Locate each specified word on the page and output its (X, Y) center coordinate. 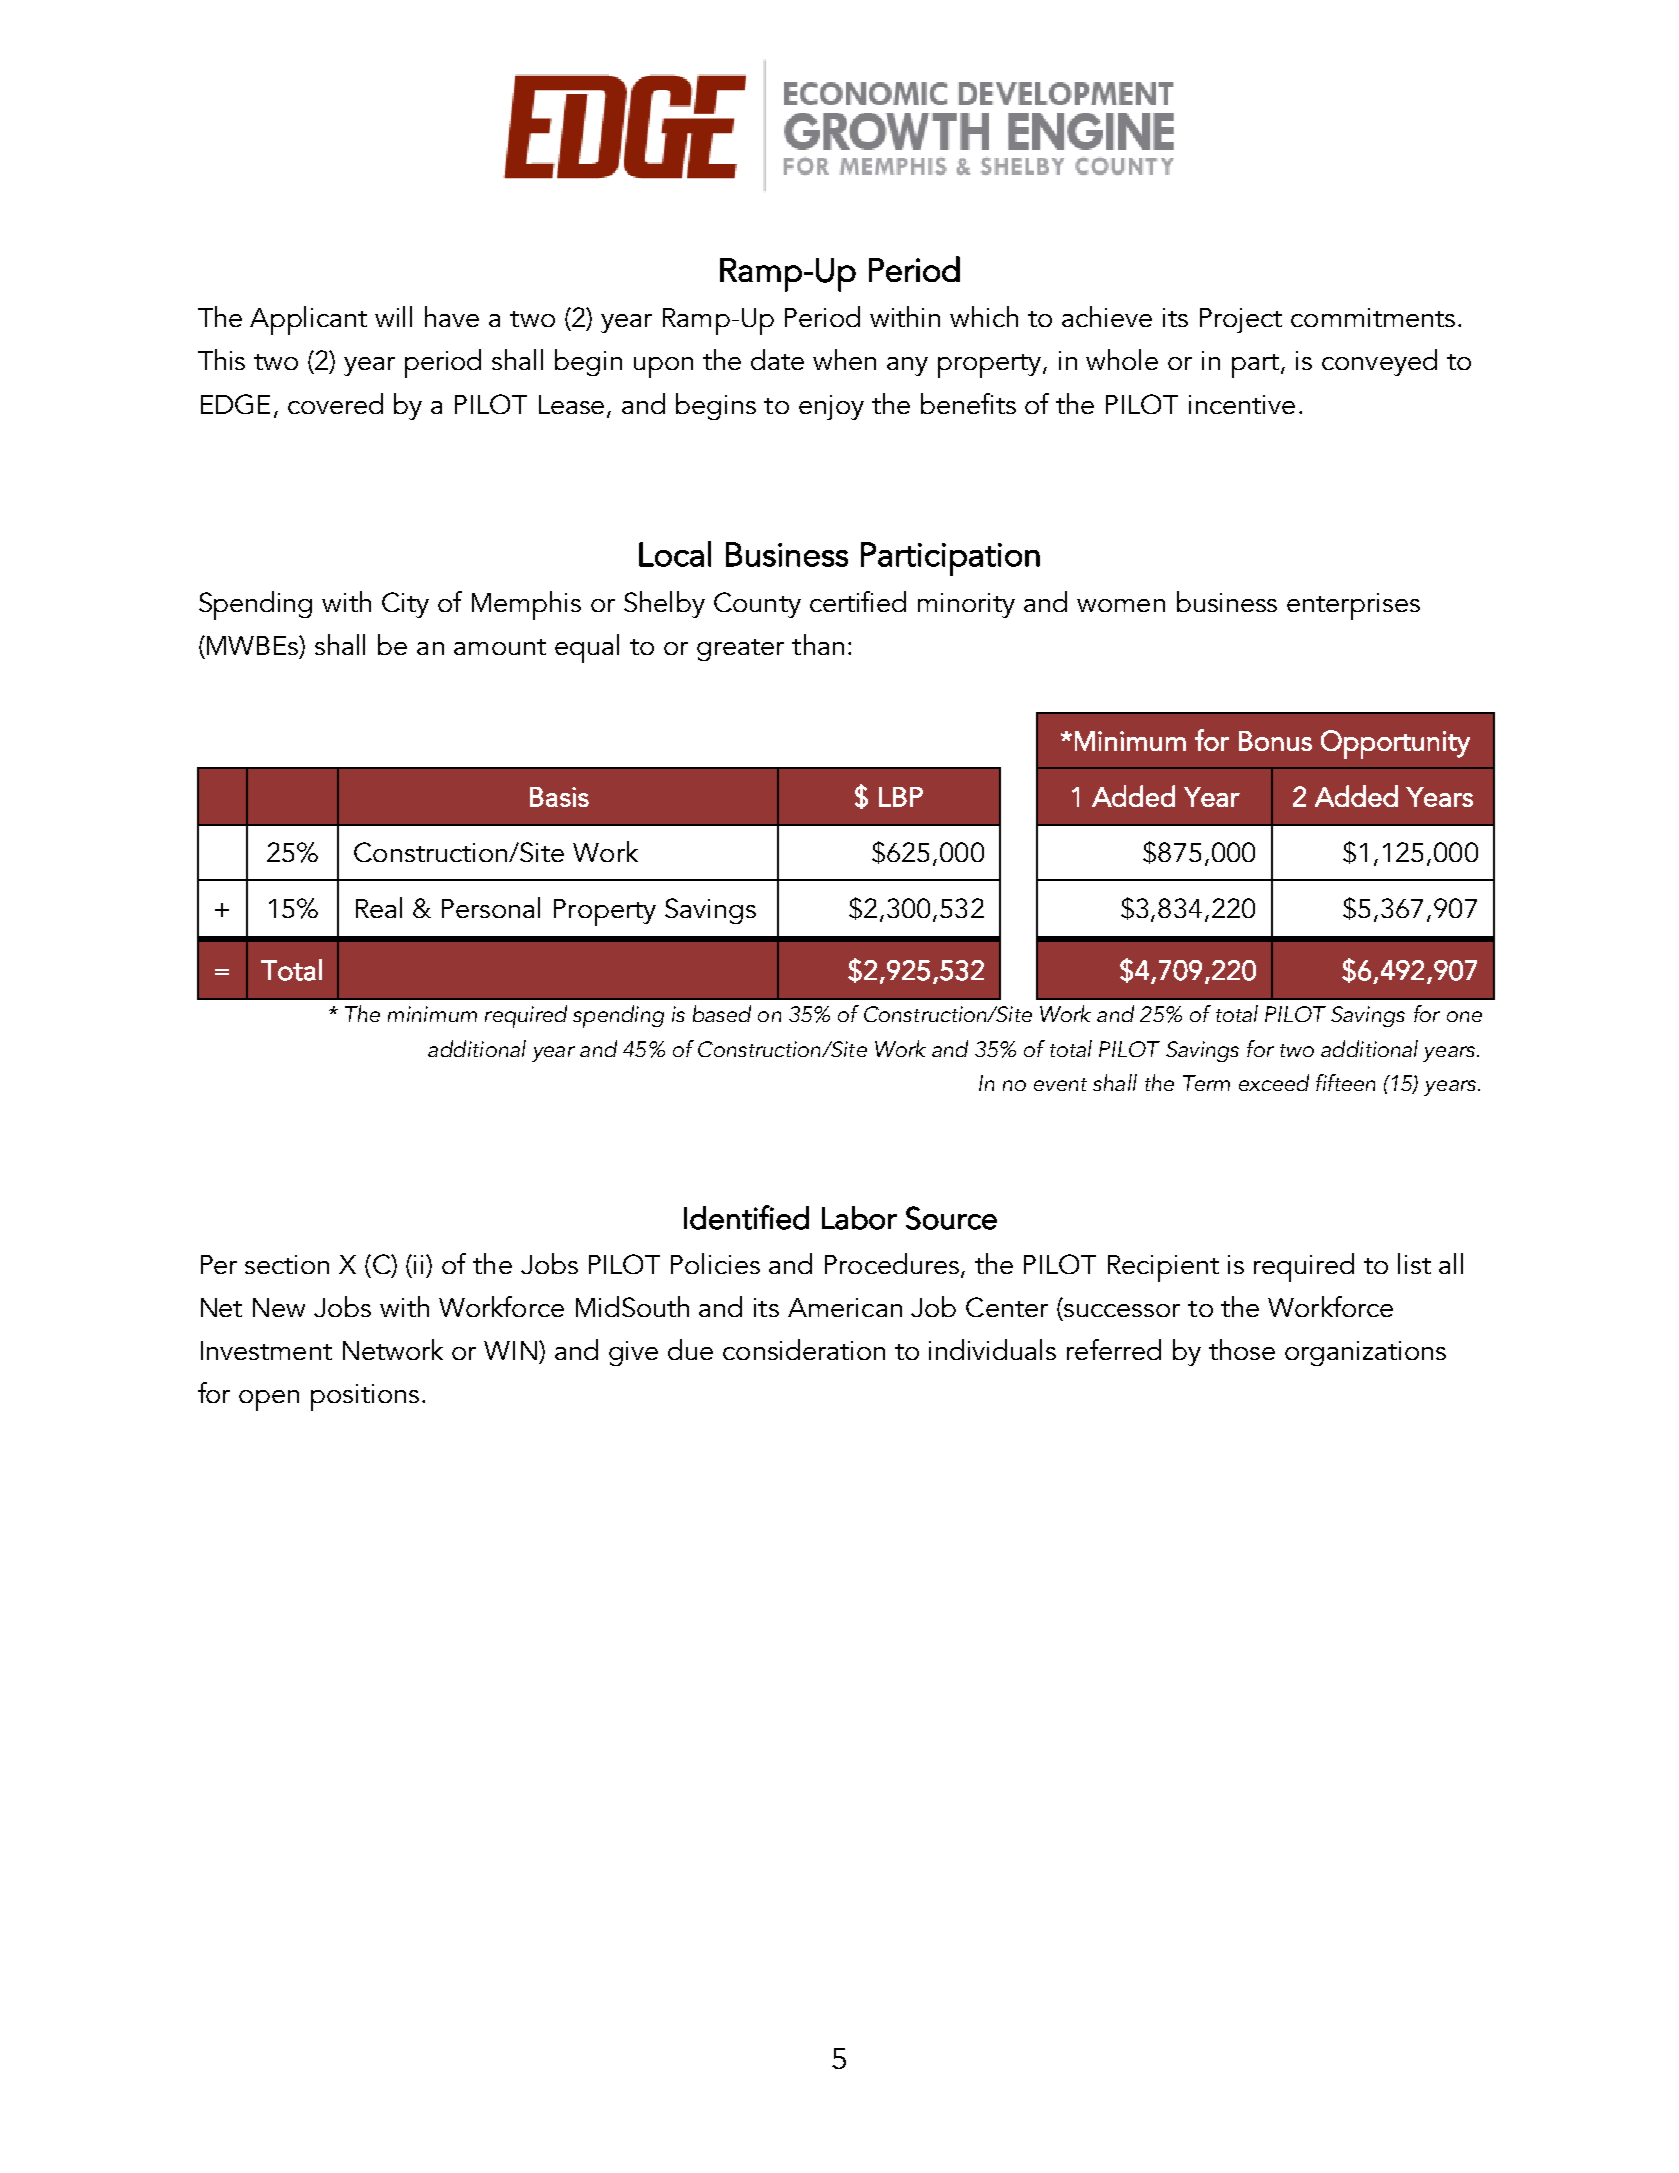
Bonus (1275, 741)
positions (365, 1397)
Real (379, 907)
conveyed (1379, 362)
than (818, 644)
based (722, 1013)
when (844, 359)
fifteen (1345, 1082)
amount (500, 647)
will (393, 316)
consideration (804, 1349)
